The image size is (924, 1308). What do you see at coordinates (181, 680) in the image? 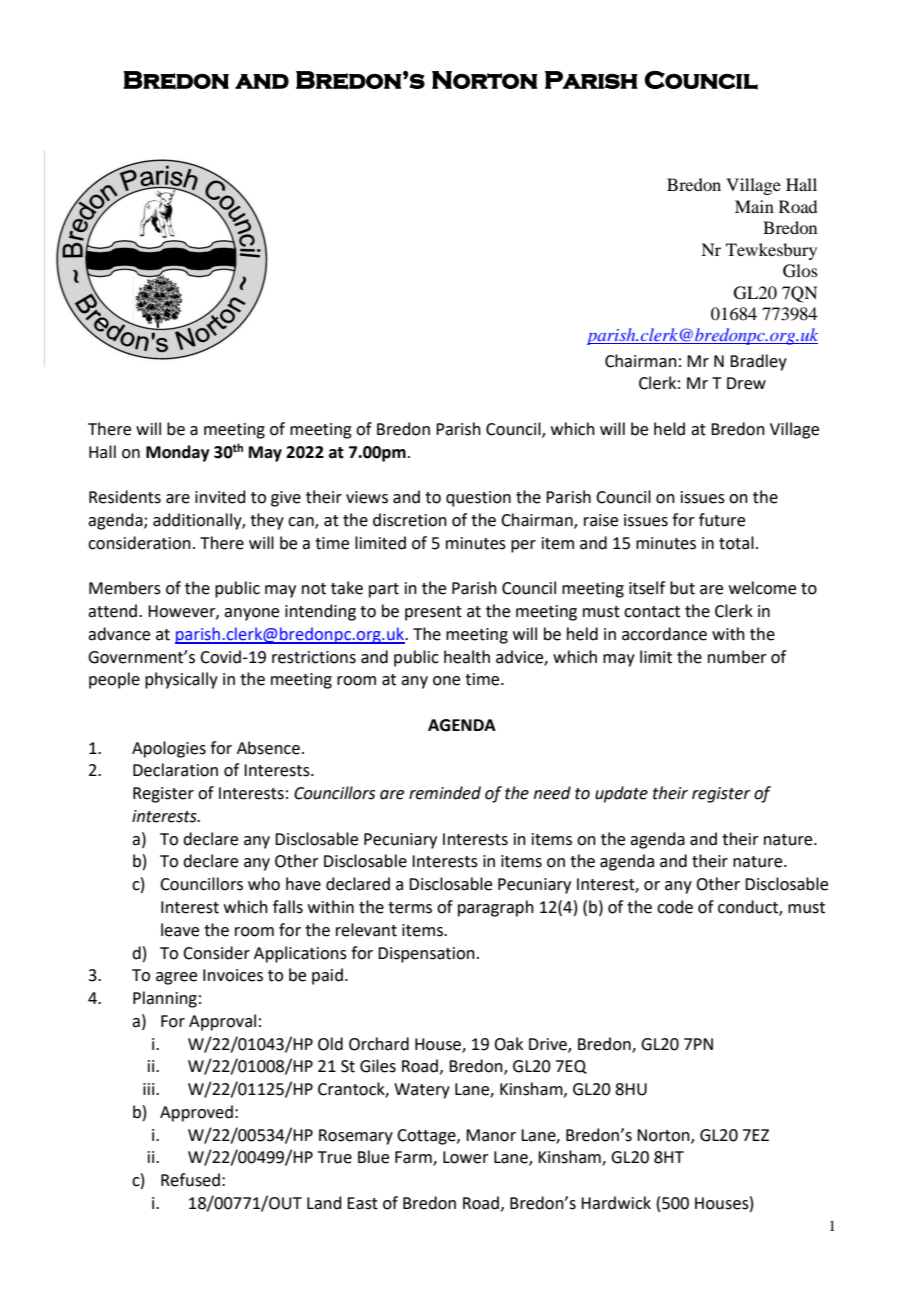
I see `physically` at bounding box center [181, 680].
